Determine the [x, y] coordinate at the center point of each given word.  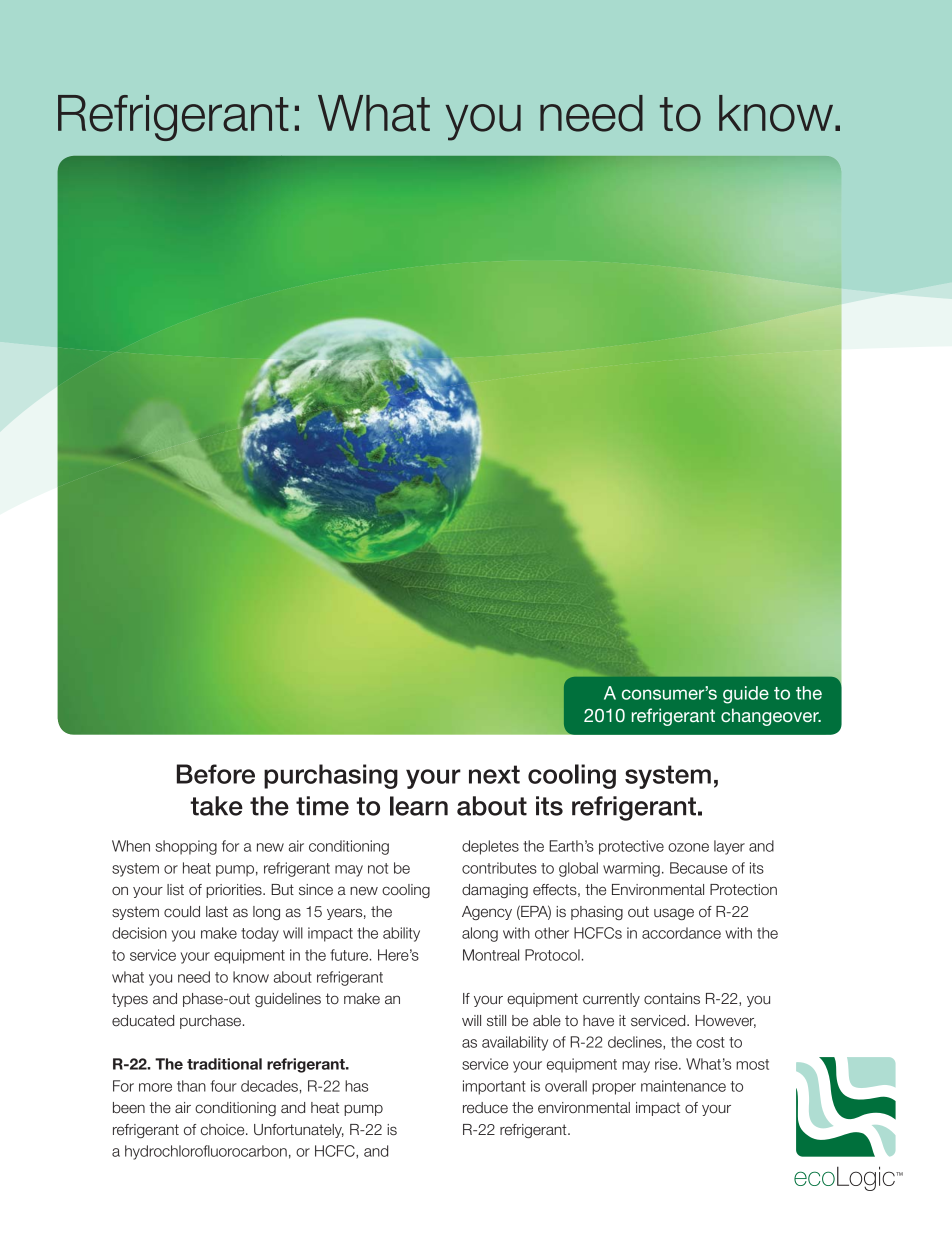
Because [698, 868]
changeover [771, 717]
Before [216, 774]
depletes [490, 847]
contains [672, 999]
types [130, 1000]
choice [224, 1130]
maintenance [683, 1086]
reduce [485, 1108]
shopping [186, 847]
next [494, 774]
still [496, 1020]
